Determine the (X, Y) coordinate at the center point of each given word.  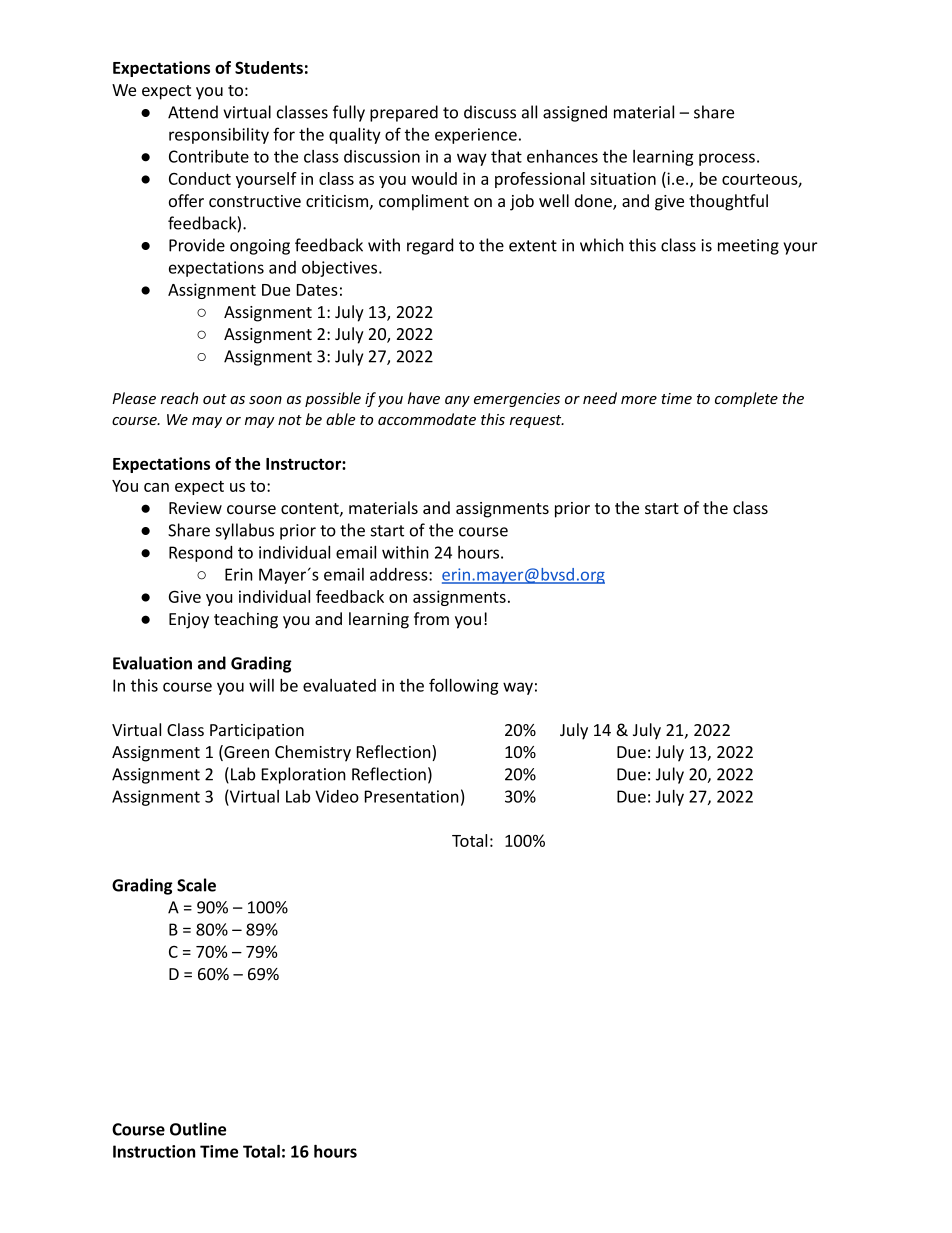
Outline (198, 1129)
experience (476, 136)
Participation (257, 732)
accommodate (427, 419)
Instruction (154, 1151)
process (727, 159)
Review (195, 508)
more (639, 400)
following (464, 686)
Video (337, 796)
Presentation (412, 796)
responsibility (219, 136)
